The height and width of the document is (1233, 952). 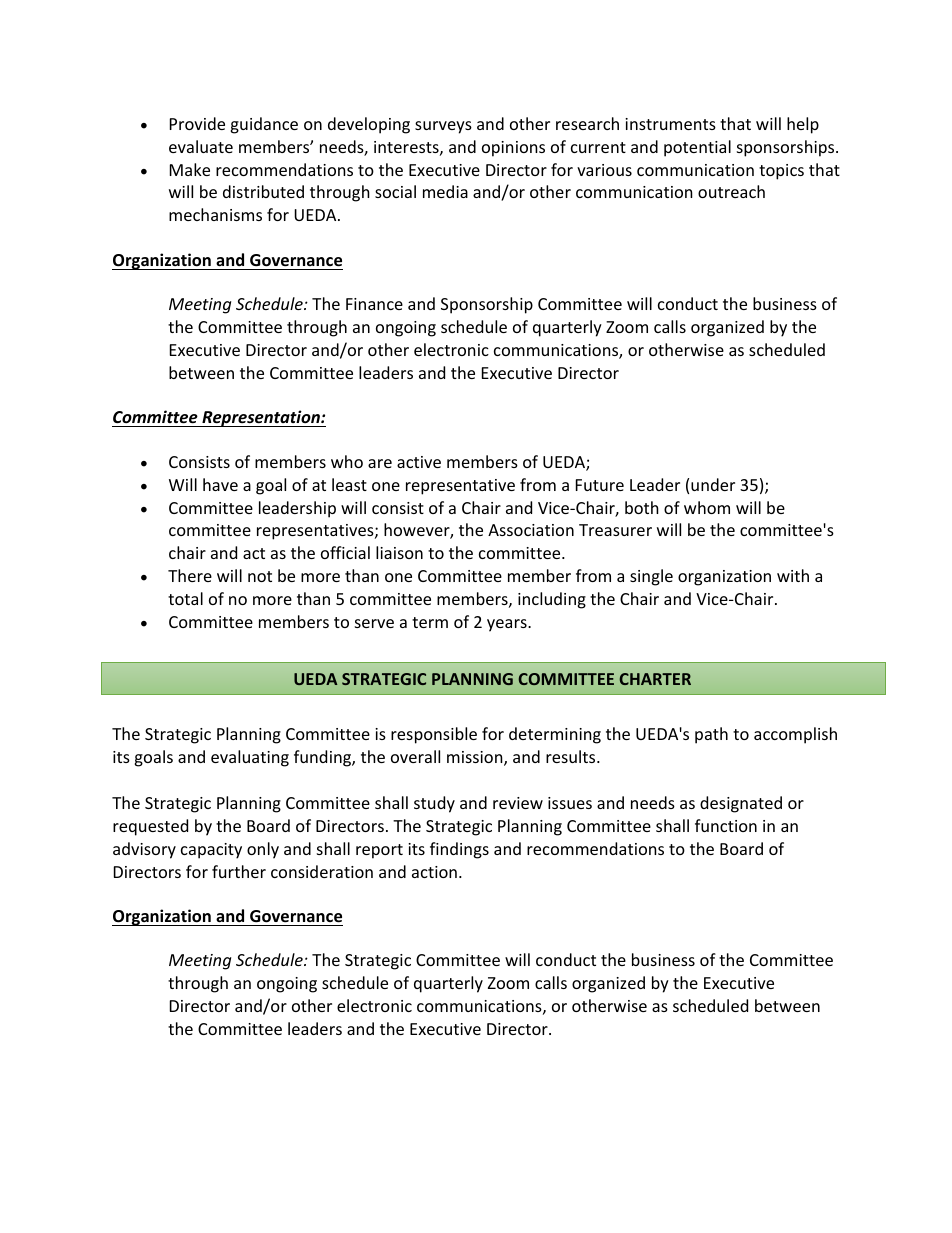 I want to click on function, so click(x=726, y=825).
